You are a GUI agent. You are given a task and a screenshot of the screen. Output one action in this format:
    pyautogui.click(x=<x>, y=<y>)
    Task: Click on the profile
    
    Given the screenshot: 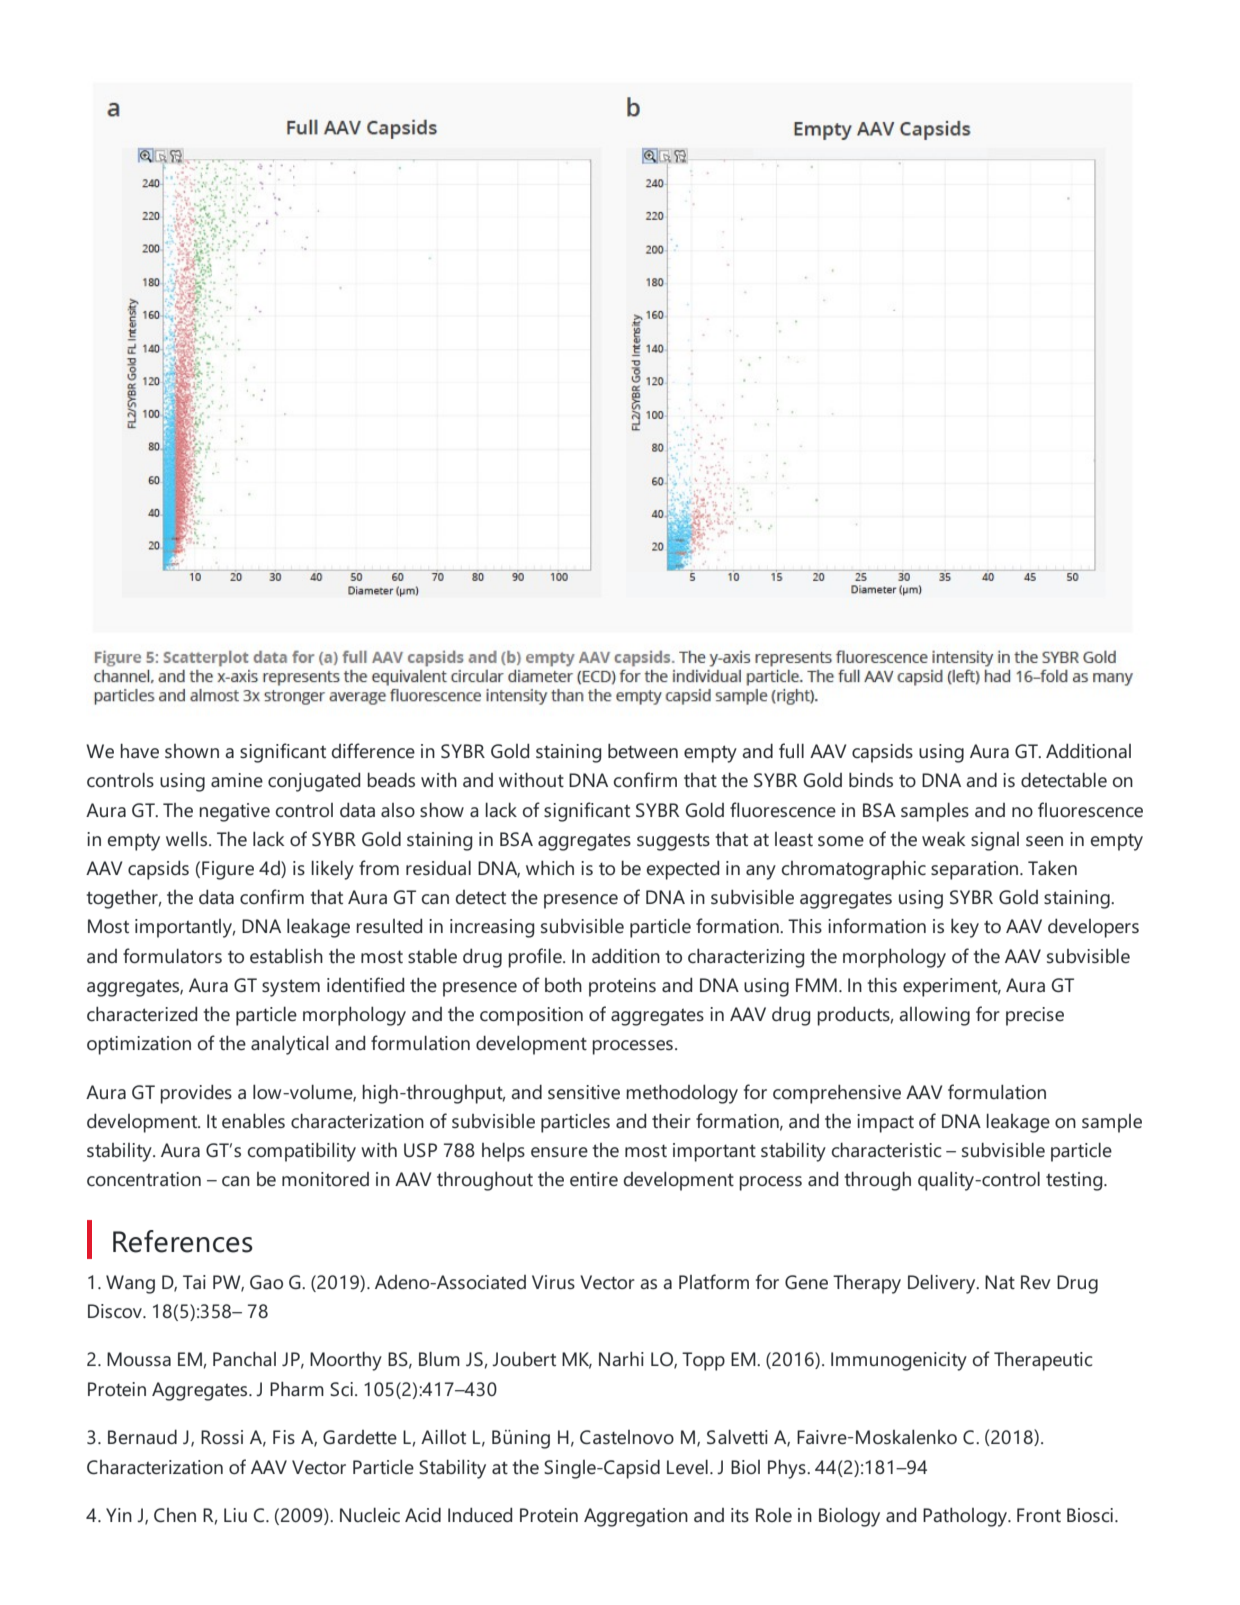 What is the action you would take?
    pyautogui.click(x=536, y=958)
